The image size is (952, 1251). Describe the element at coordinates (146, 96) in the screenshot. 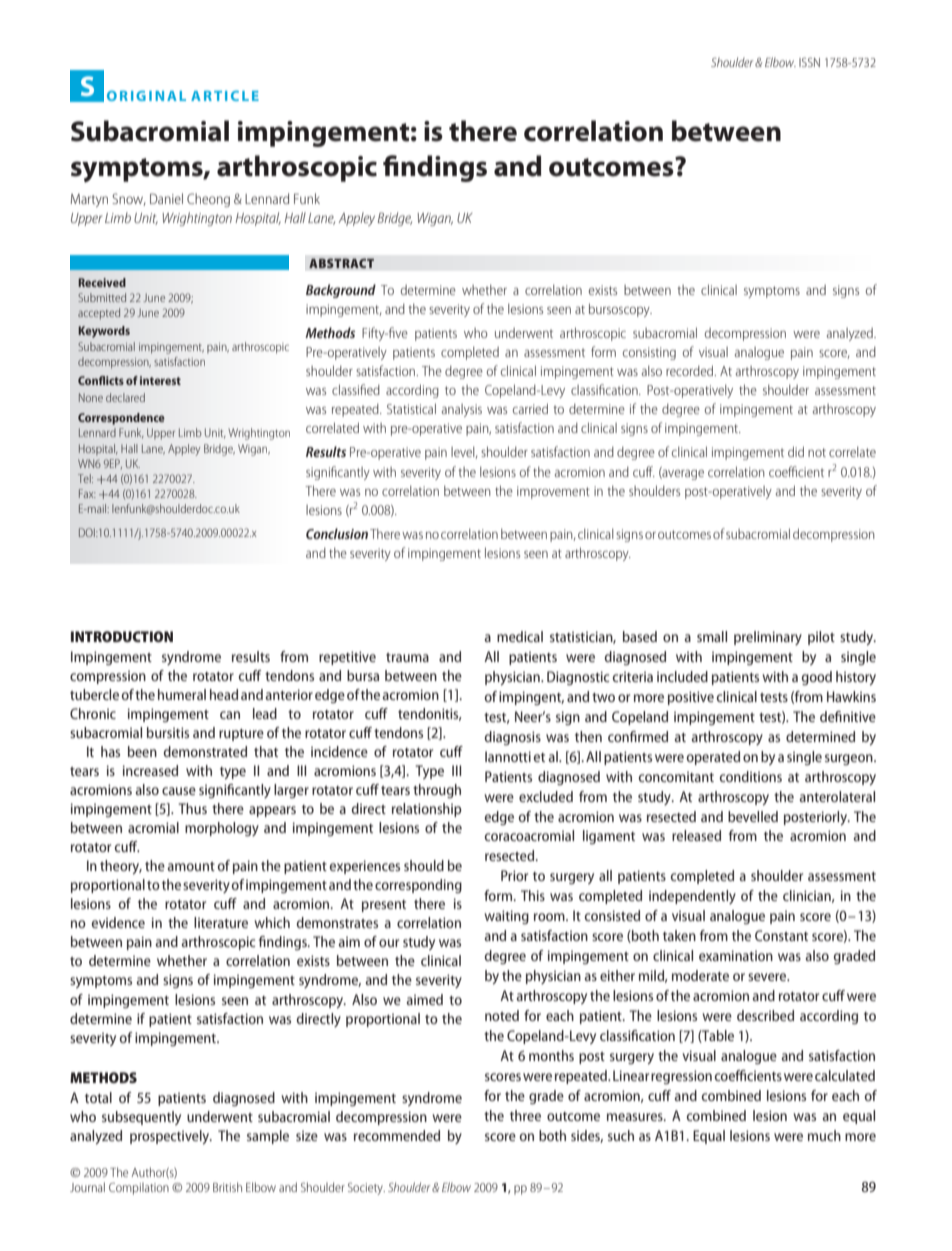

I see `ORIGINAL` at that location.
